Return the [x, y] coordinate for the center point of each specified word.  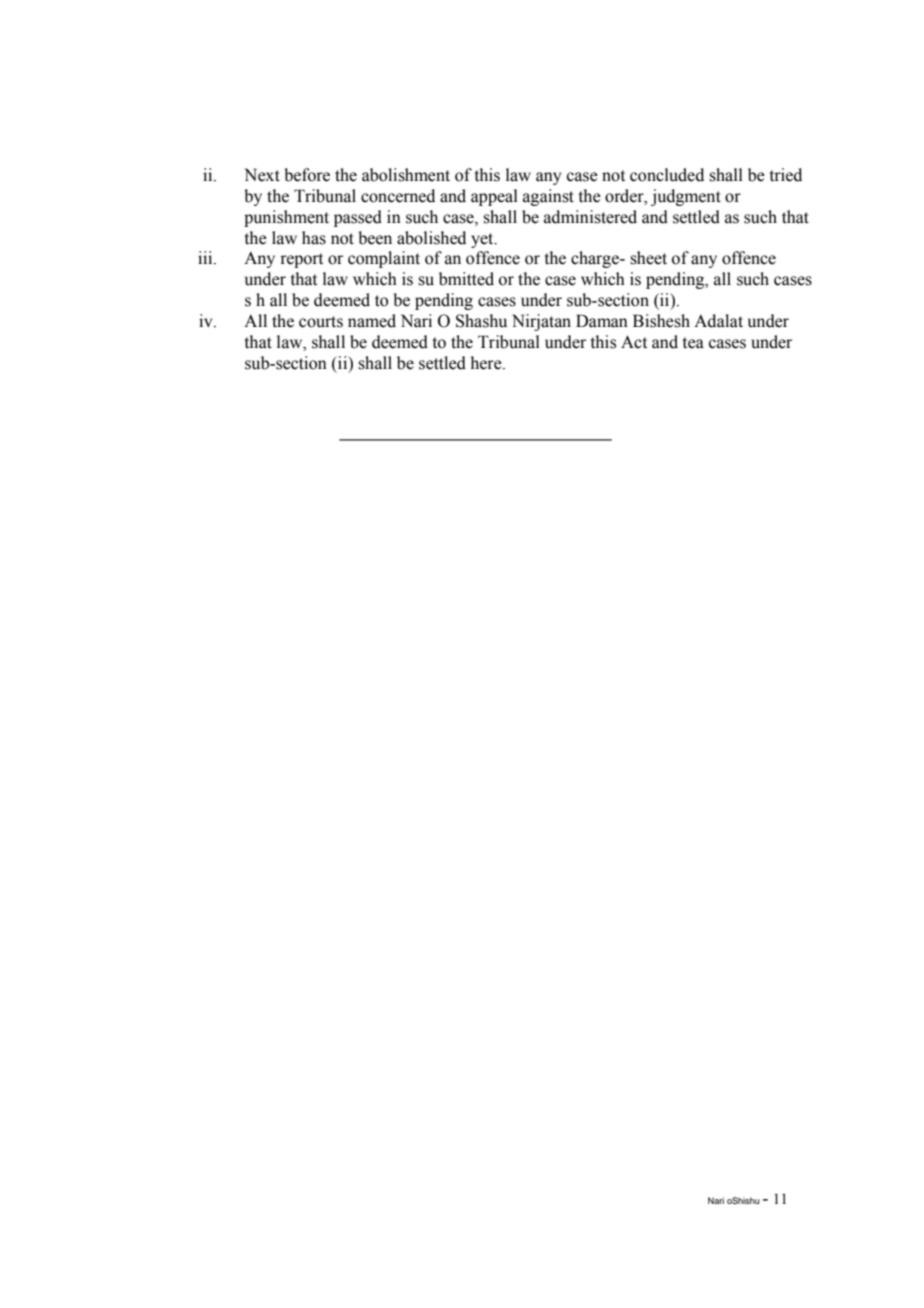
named [372, 321]
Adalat [718, 321]
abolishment [406, 175]
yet [483, 240]
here [487, 363]
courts [321, 322]
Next [262, 175]
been [375, 238]
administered [590, 217]
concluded [667, 175]
